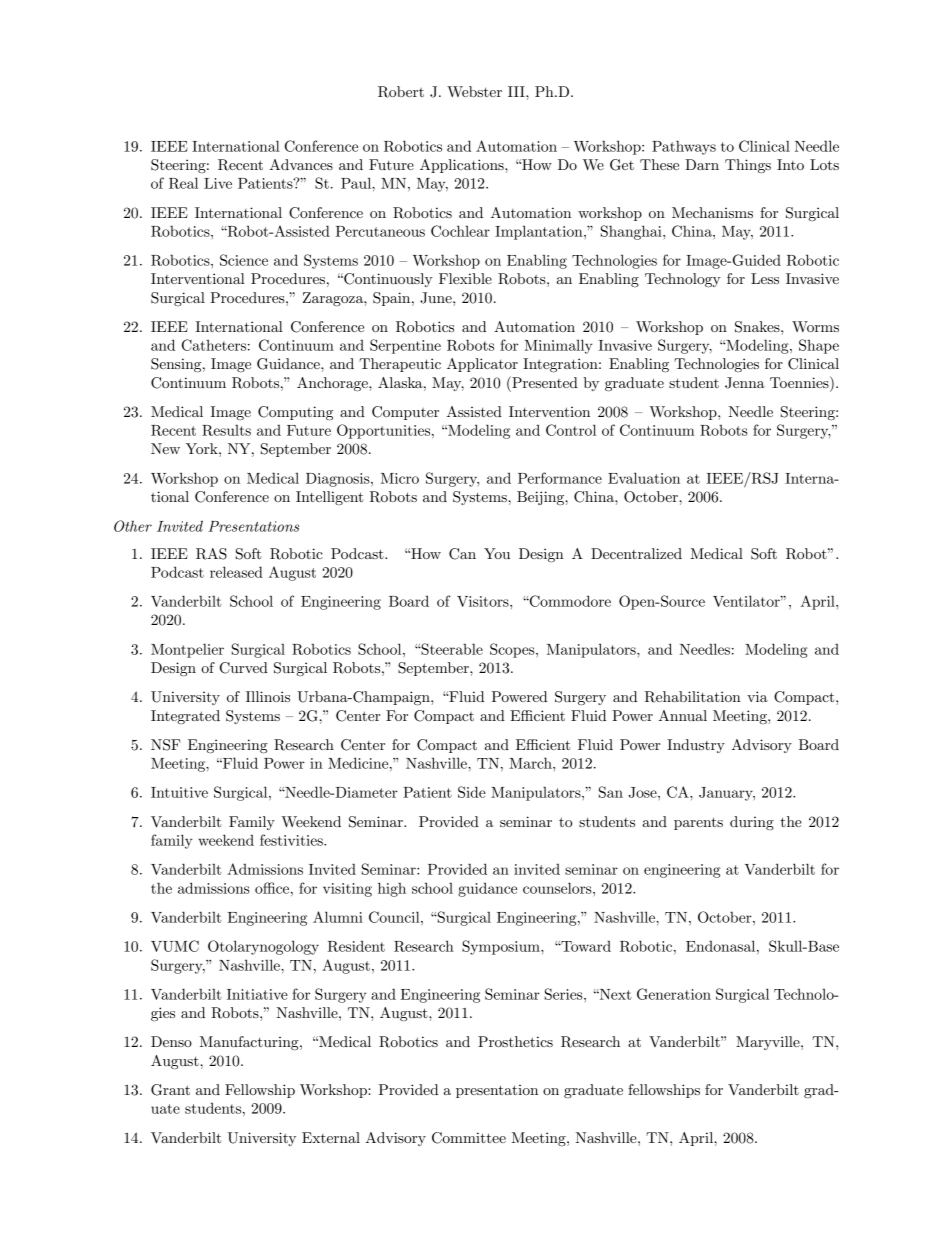  I want to click on Intuitive, so click(179, 792).
